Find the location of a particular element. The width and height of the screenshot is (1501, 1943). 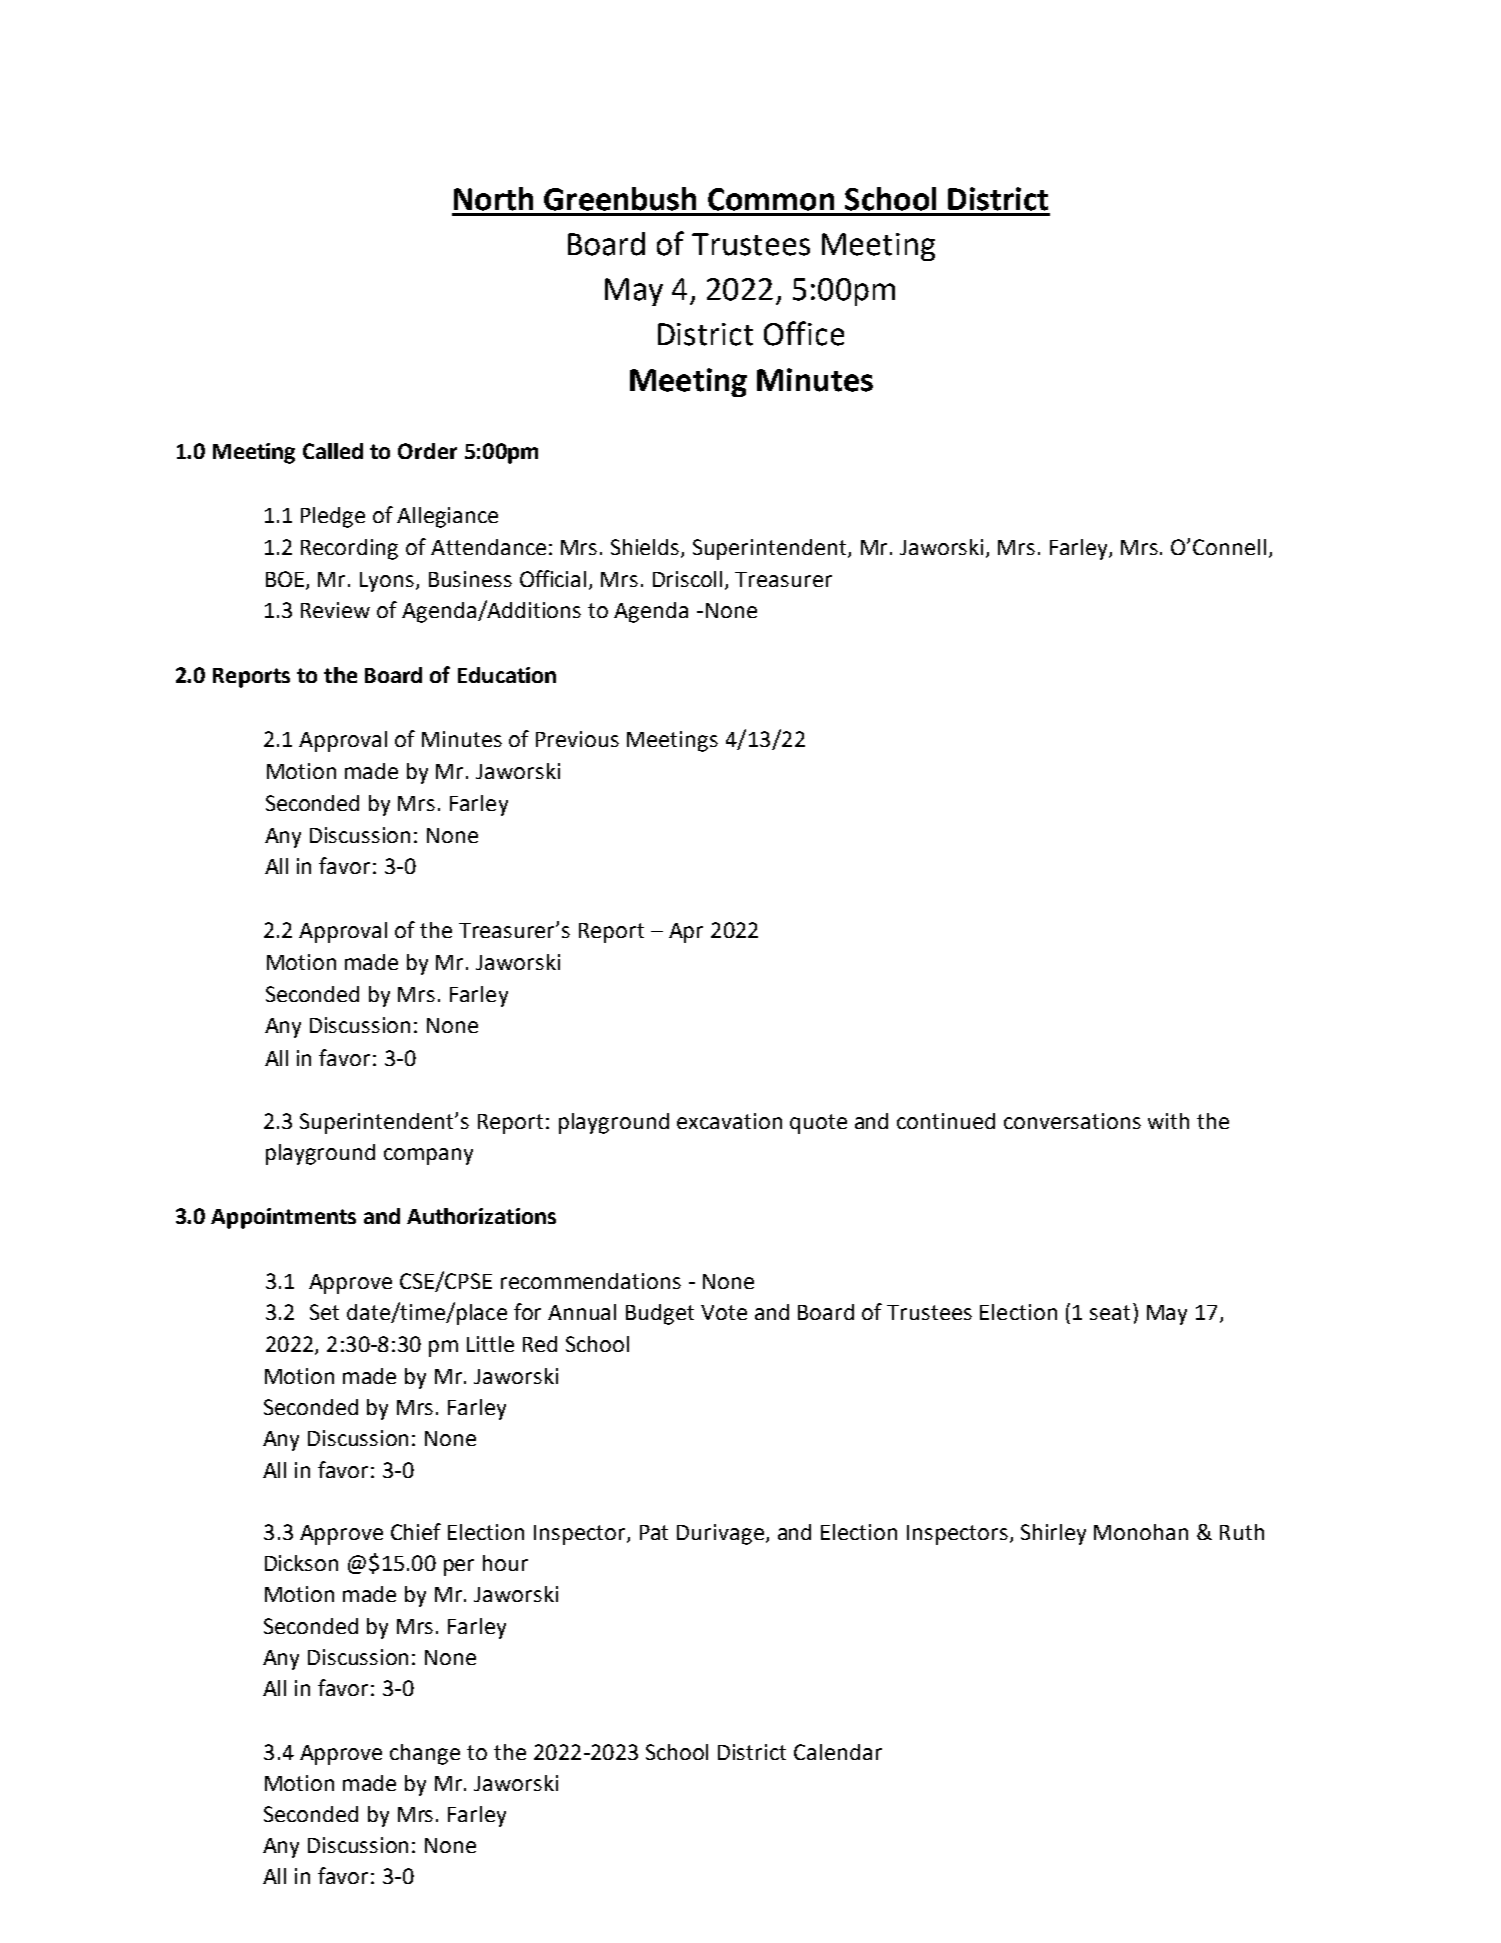

company is located at coordinates (428, 1156).
